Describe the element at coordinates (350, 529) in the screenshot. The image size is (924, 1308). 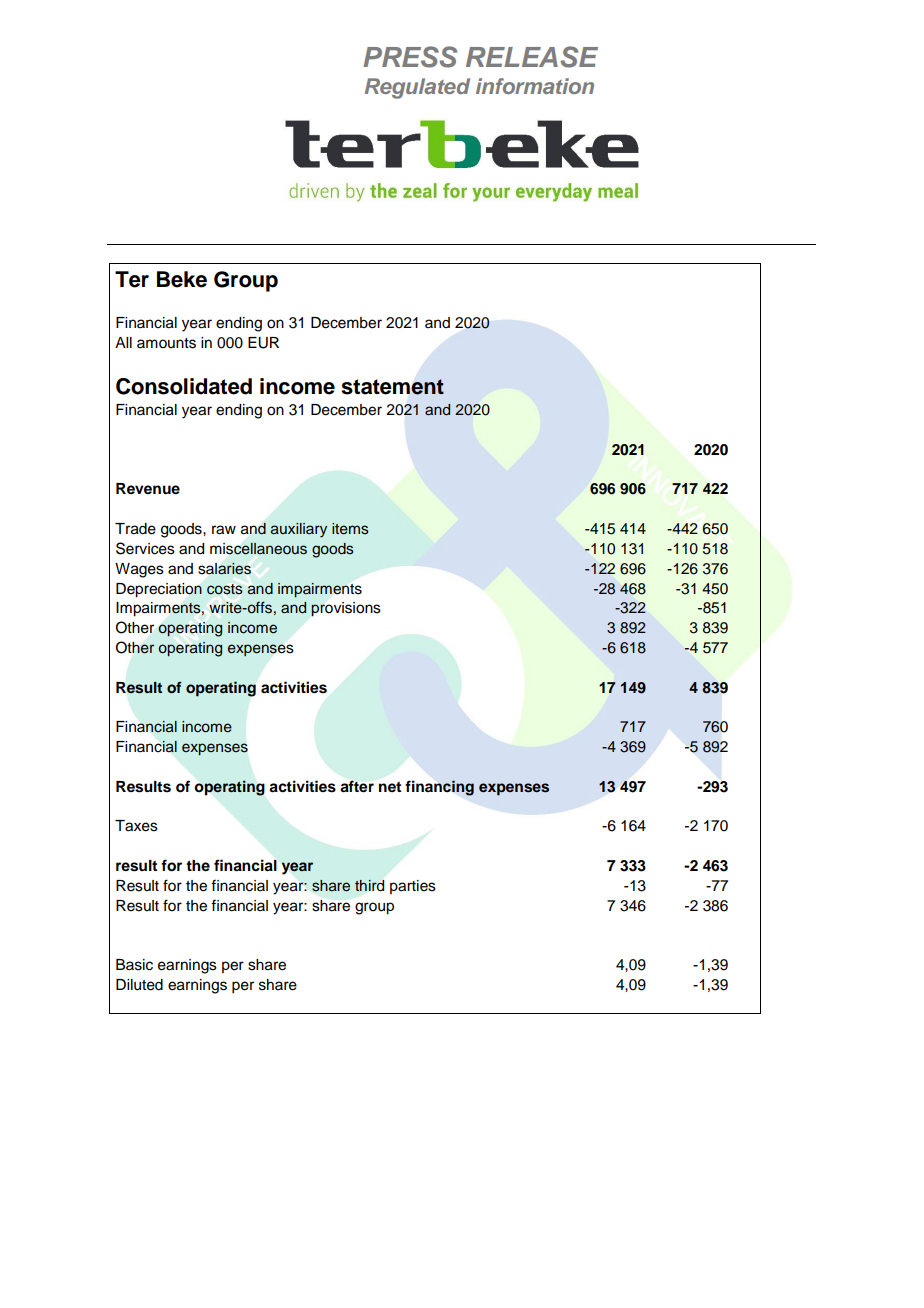
I see `items` at that location.
